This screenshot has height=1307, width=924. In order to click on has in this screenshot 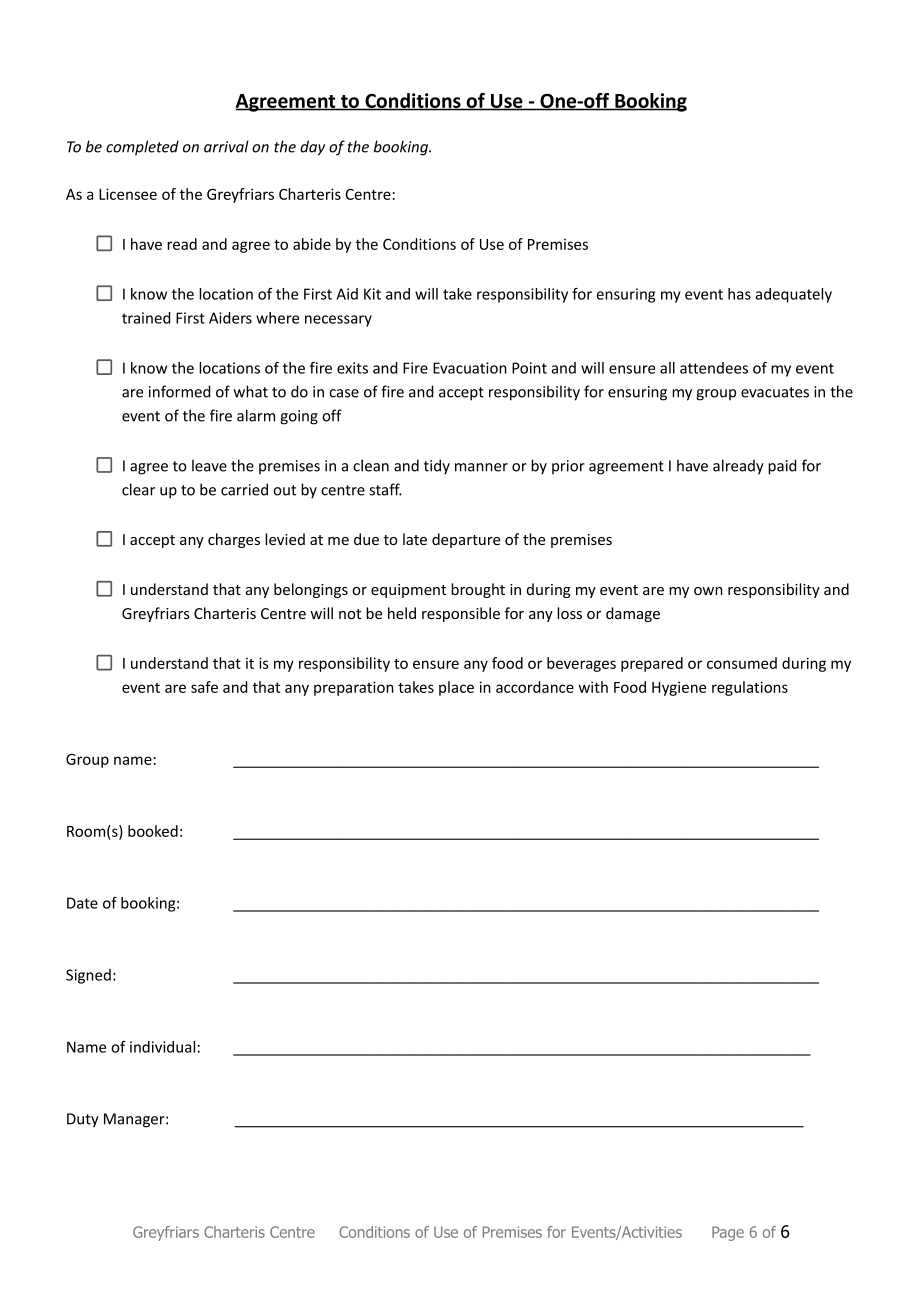, I will do `click(739, 294)`.
